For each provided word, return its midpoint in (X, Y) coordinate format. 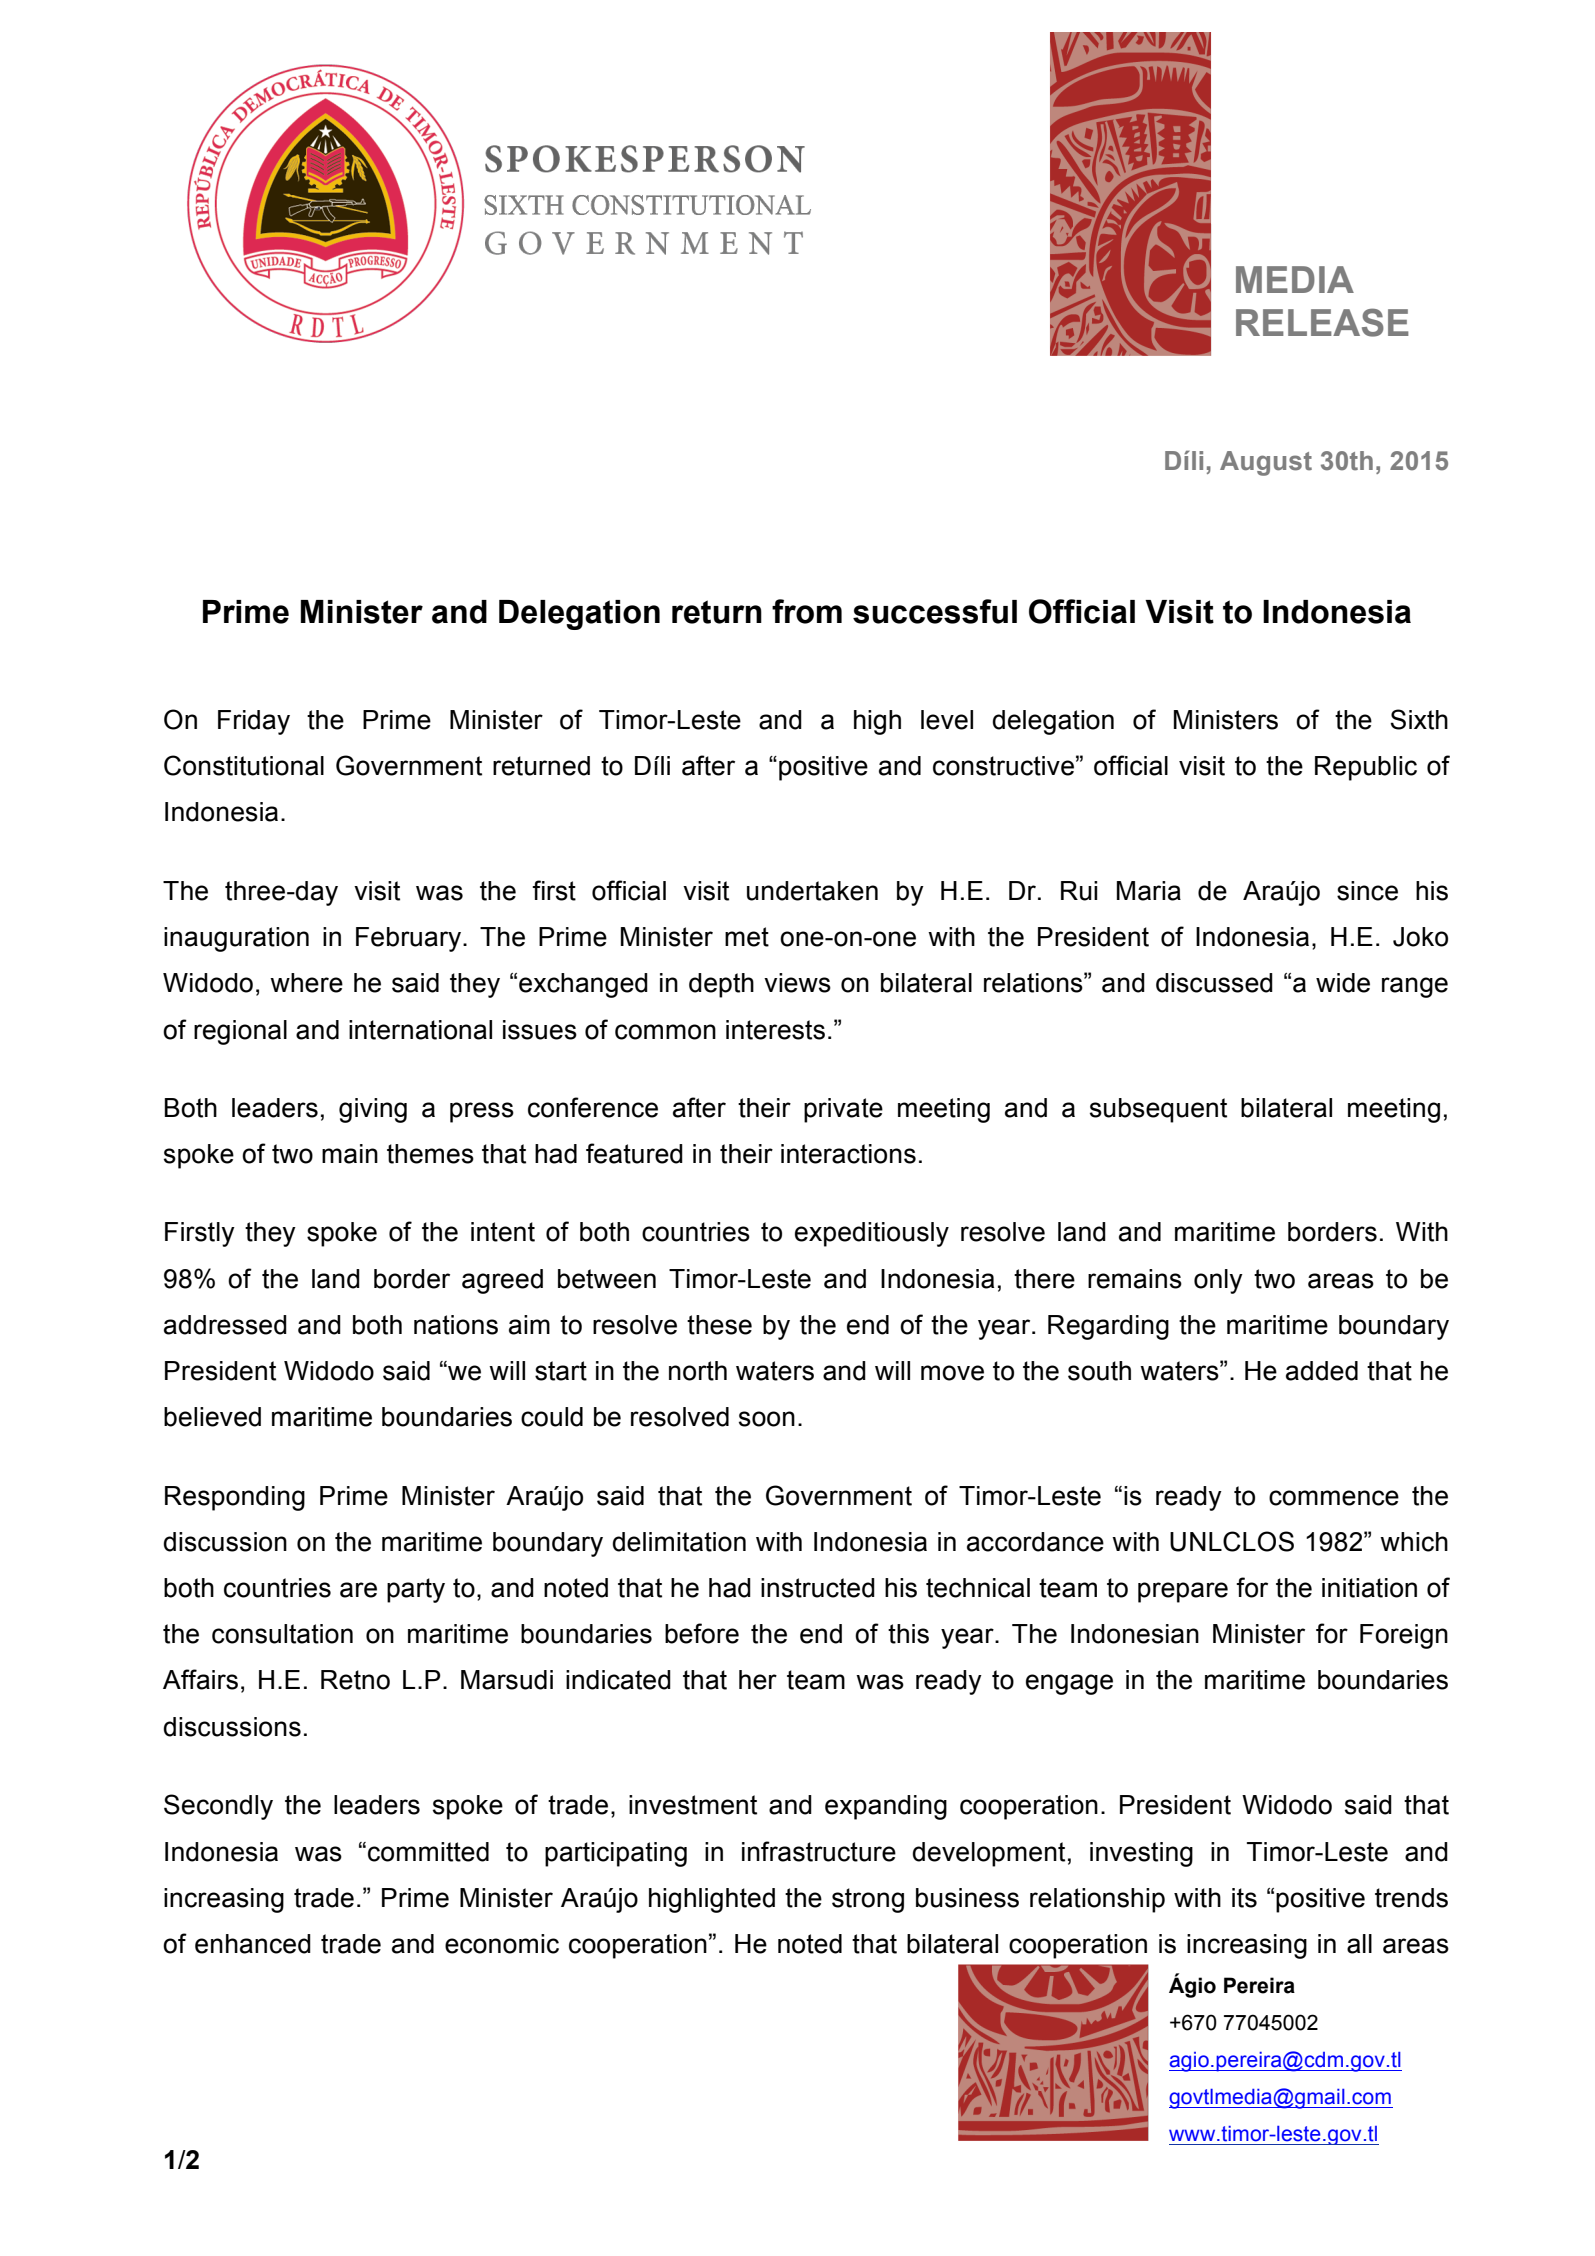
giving (373, 1110)
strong (868, 1900)
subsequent (1158, 1110)
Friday (254, 722)
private (843, 1110)
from (807, 611)
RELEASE (1322, 322)
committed (428, 1852)
